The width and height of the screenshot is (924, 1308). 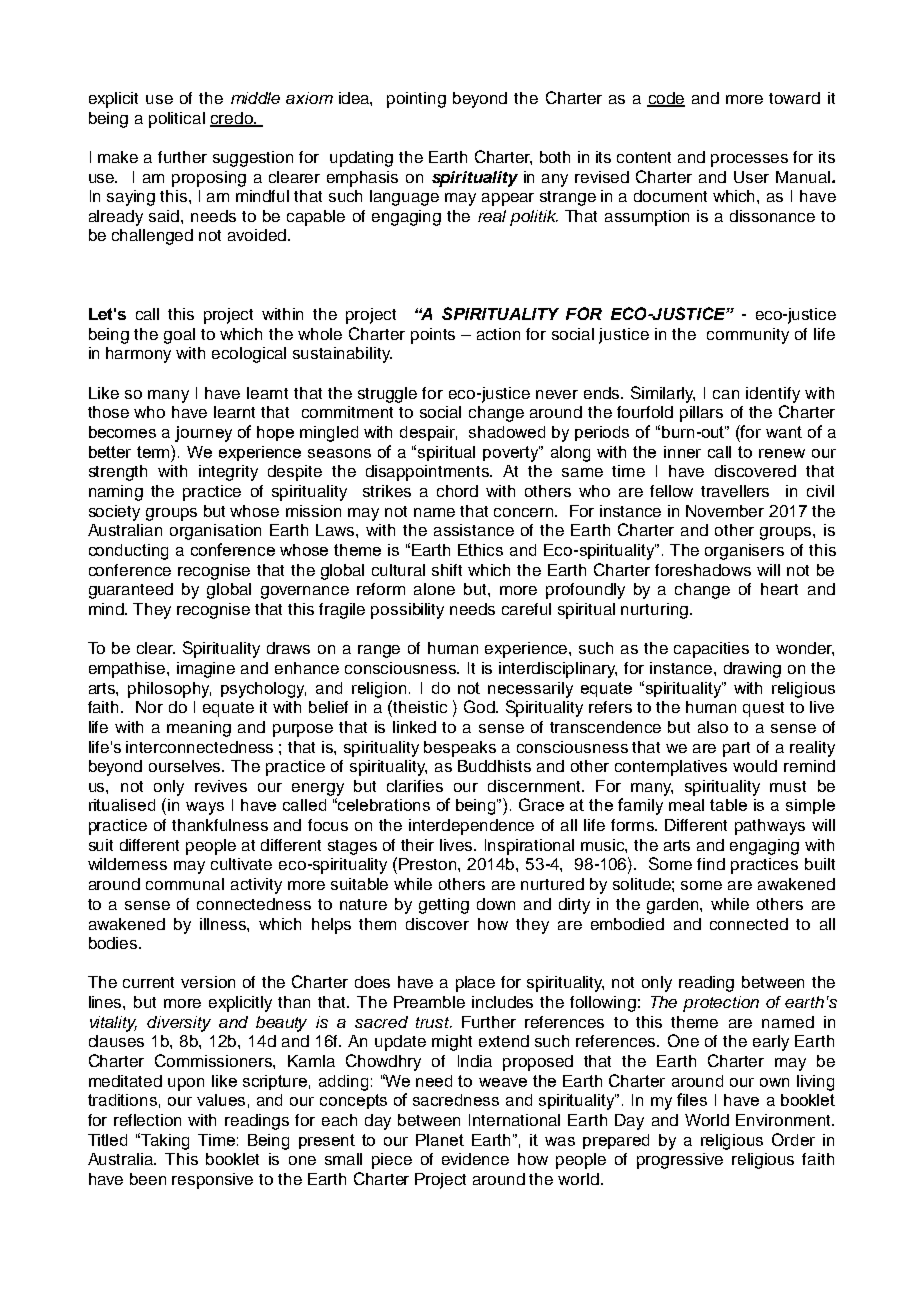 What do you see at coordinates (686, 805) in the screenshot?
I see `meal` at bounding box center [686, 805].
